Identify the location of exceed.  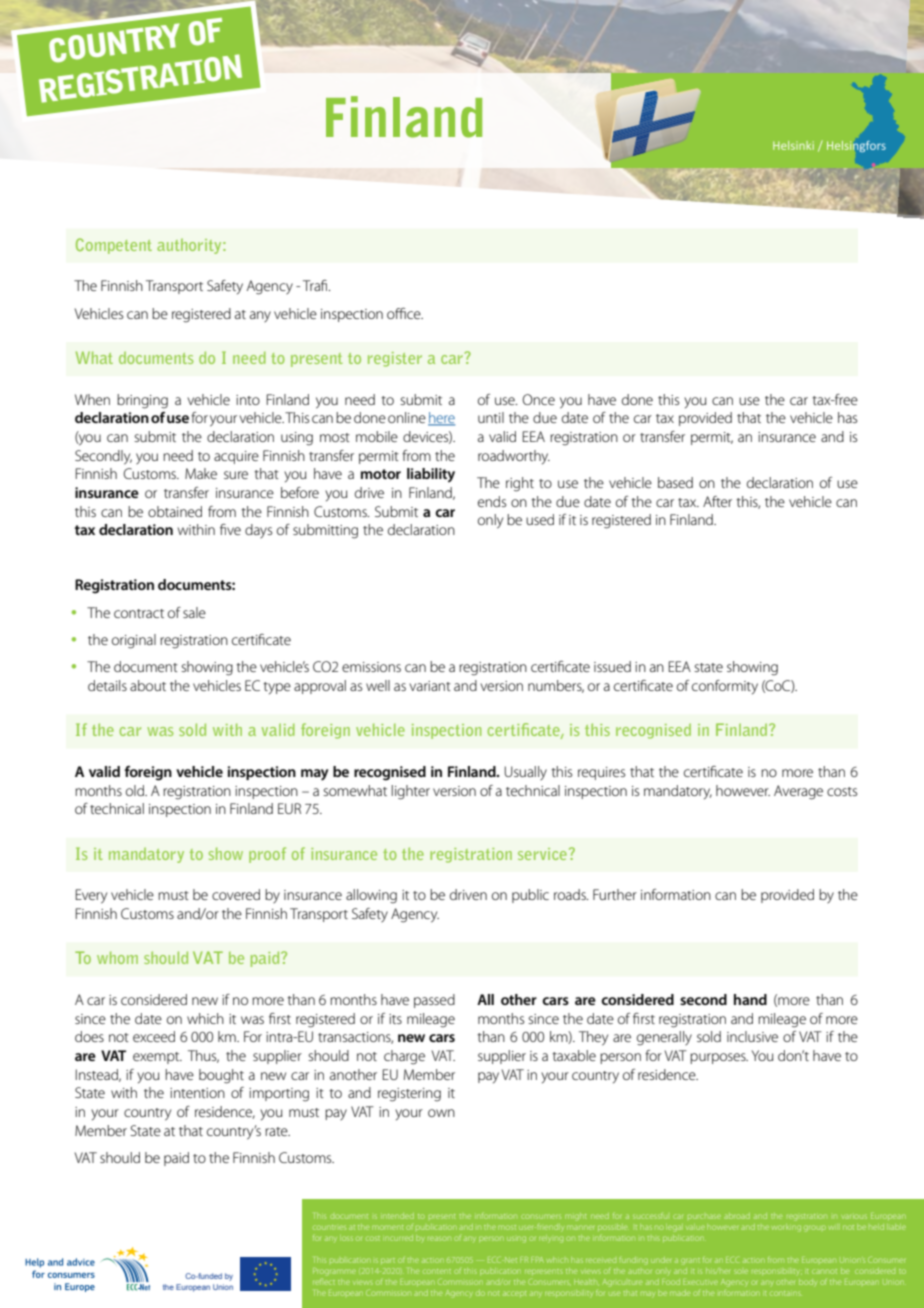
(154, 1036).
